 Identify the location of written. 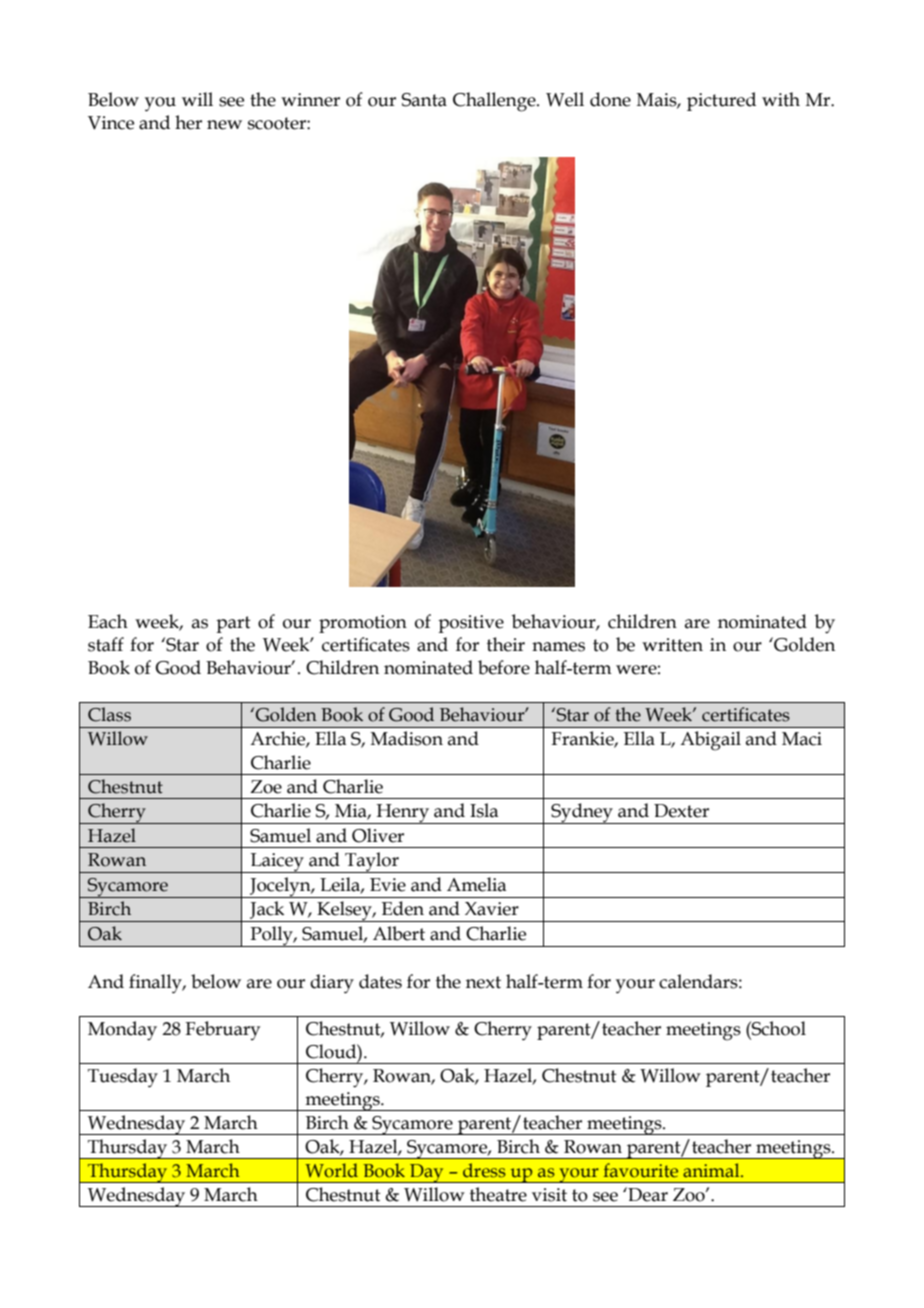
(672, 645).
